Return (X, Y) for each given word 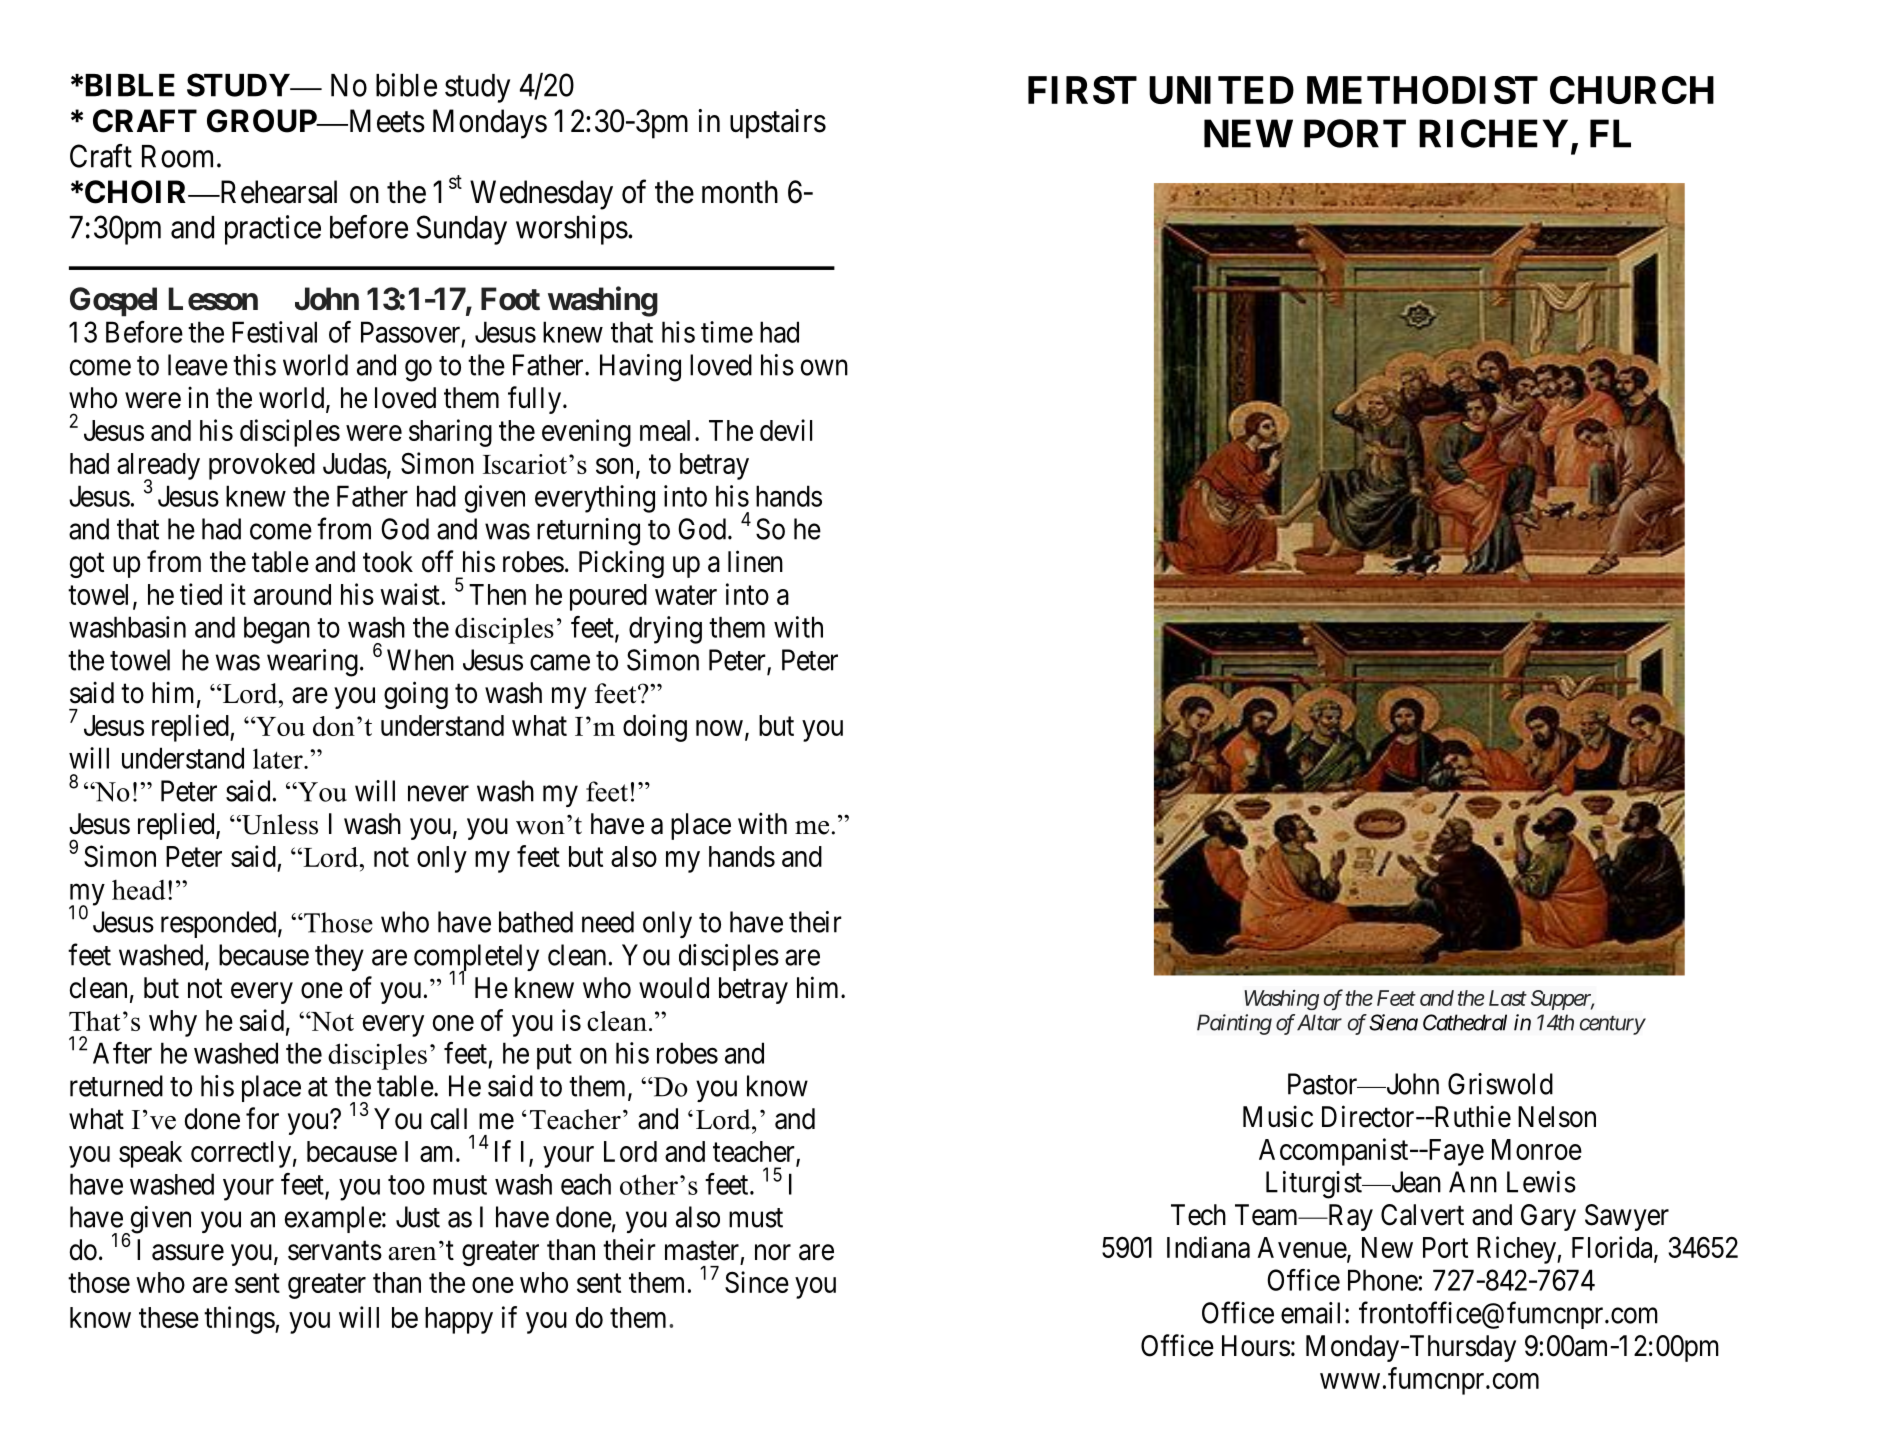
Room (180, 156)
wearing (312, 663)
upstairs (778, 124)
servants (335, 1251)
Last (1508, 998)
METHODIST (1422, 90)
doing (655, 728)
